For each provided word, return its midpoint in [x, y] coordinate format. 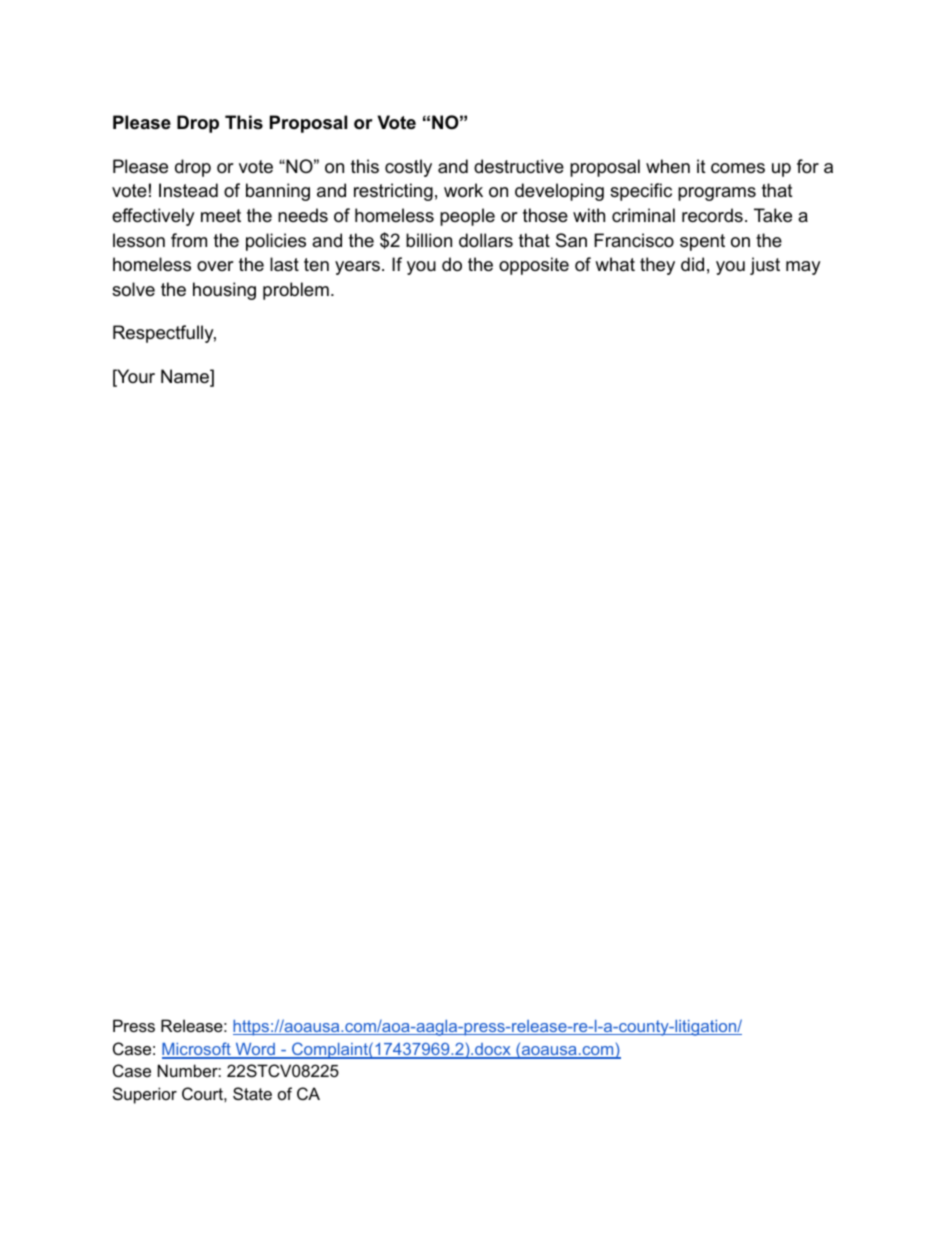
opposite [534, 266]
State [252, 1093]
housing [224, 291]
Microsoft [197, 1050]
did [692, 264]
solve [133, 289]
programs [717, 194]
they [657, 266]
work [463, 190]
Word [255, 1050]
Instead [188, 190]
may [803, 268]
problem [296, 291]
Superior [145, 1095]
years [357, 268]
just [765, 266]
